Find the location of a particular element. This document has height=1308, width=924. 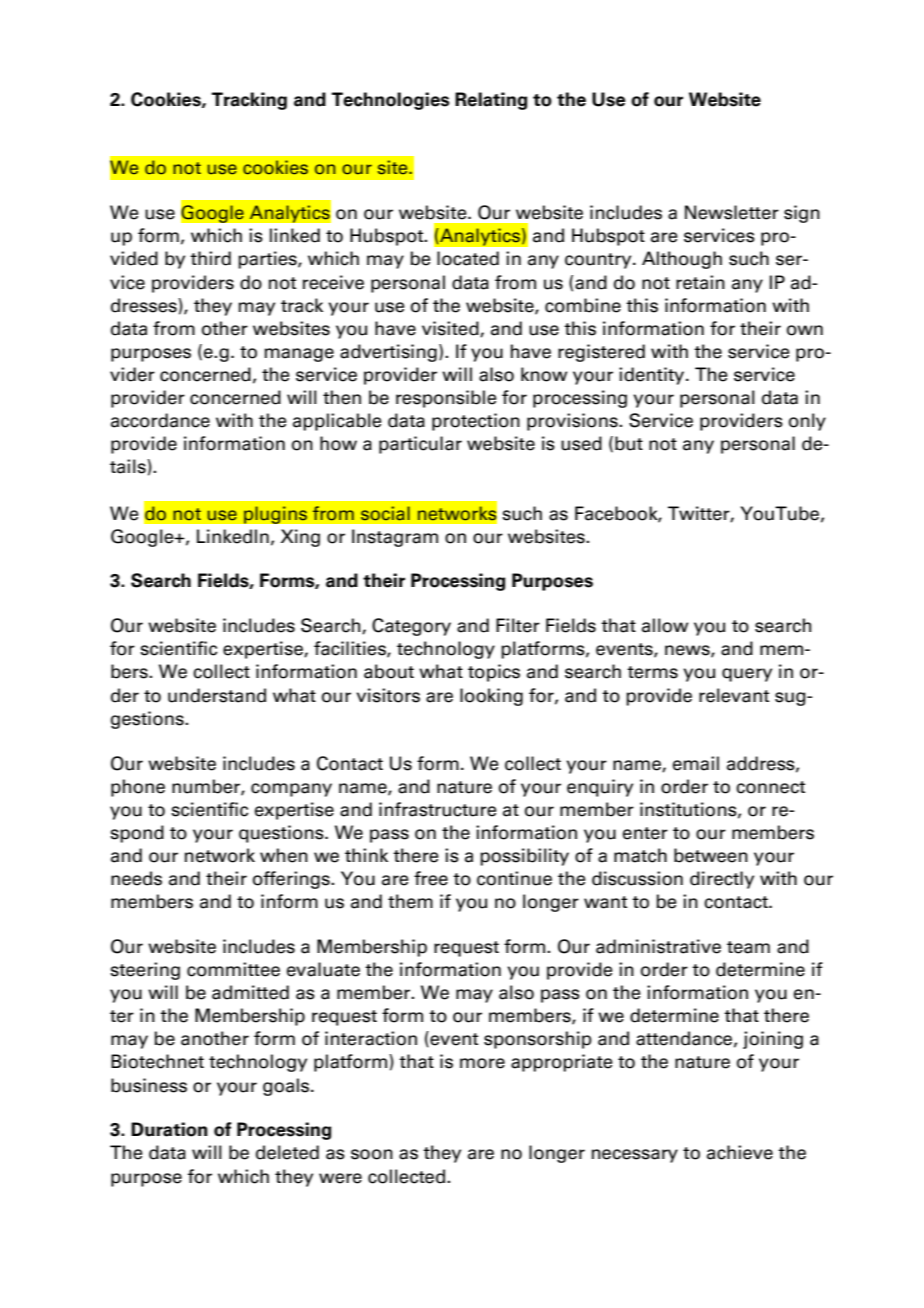

directly is located at coordinates (722, 880).
